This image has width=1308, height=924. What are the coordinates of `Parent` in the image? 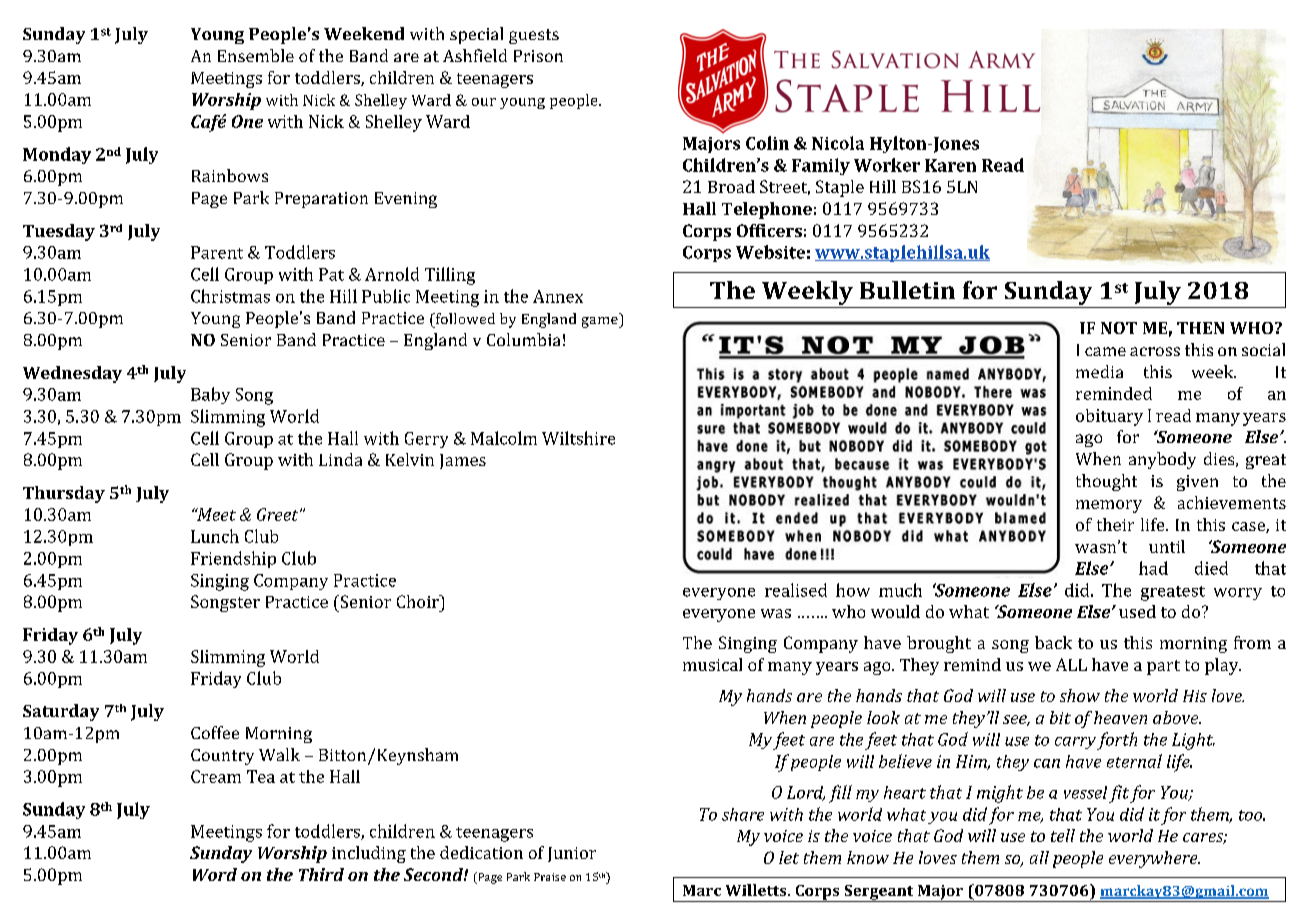 It's located at (217, 252).
